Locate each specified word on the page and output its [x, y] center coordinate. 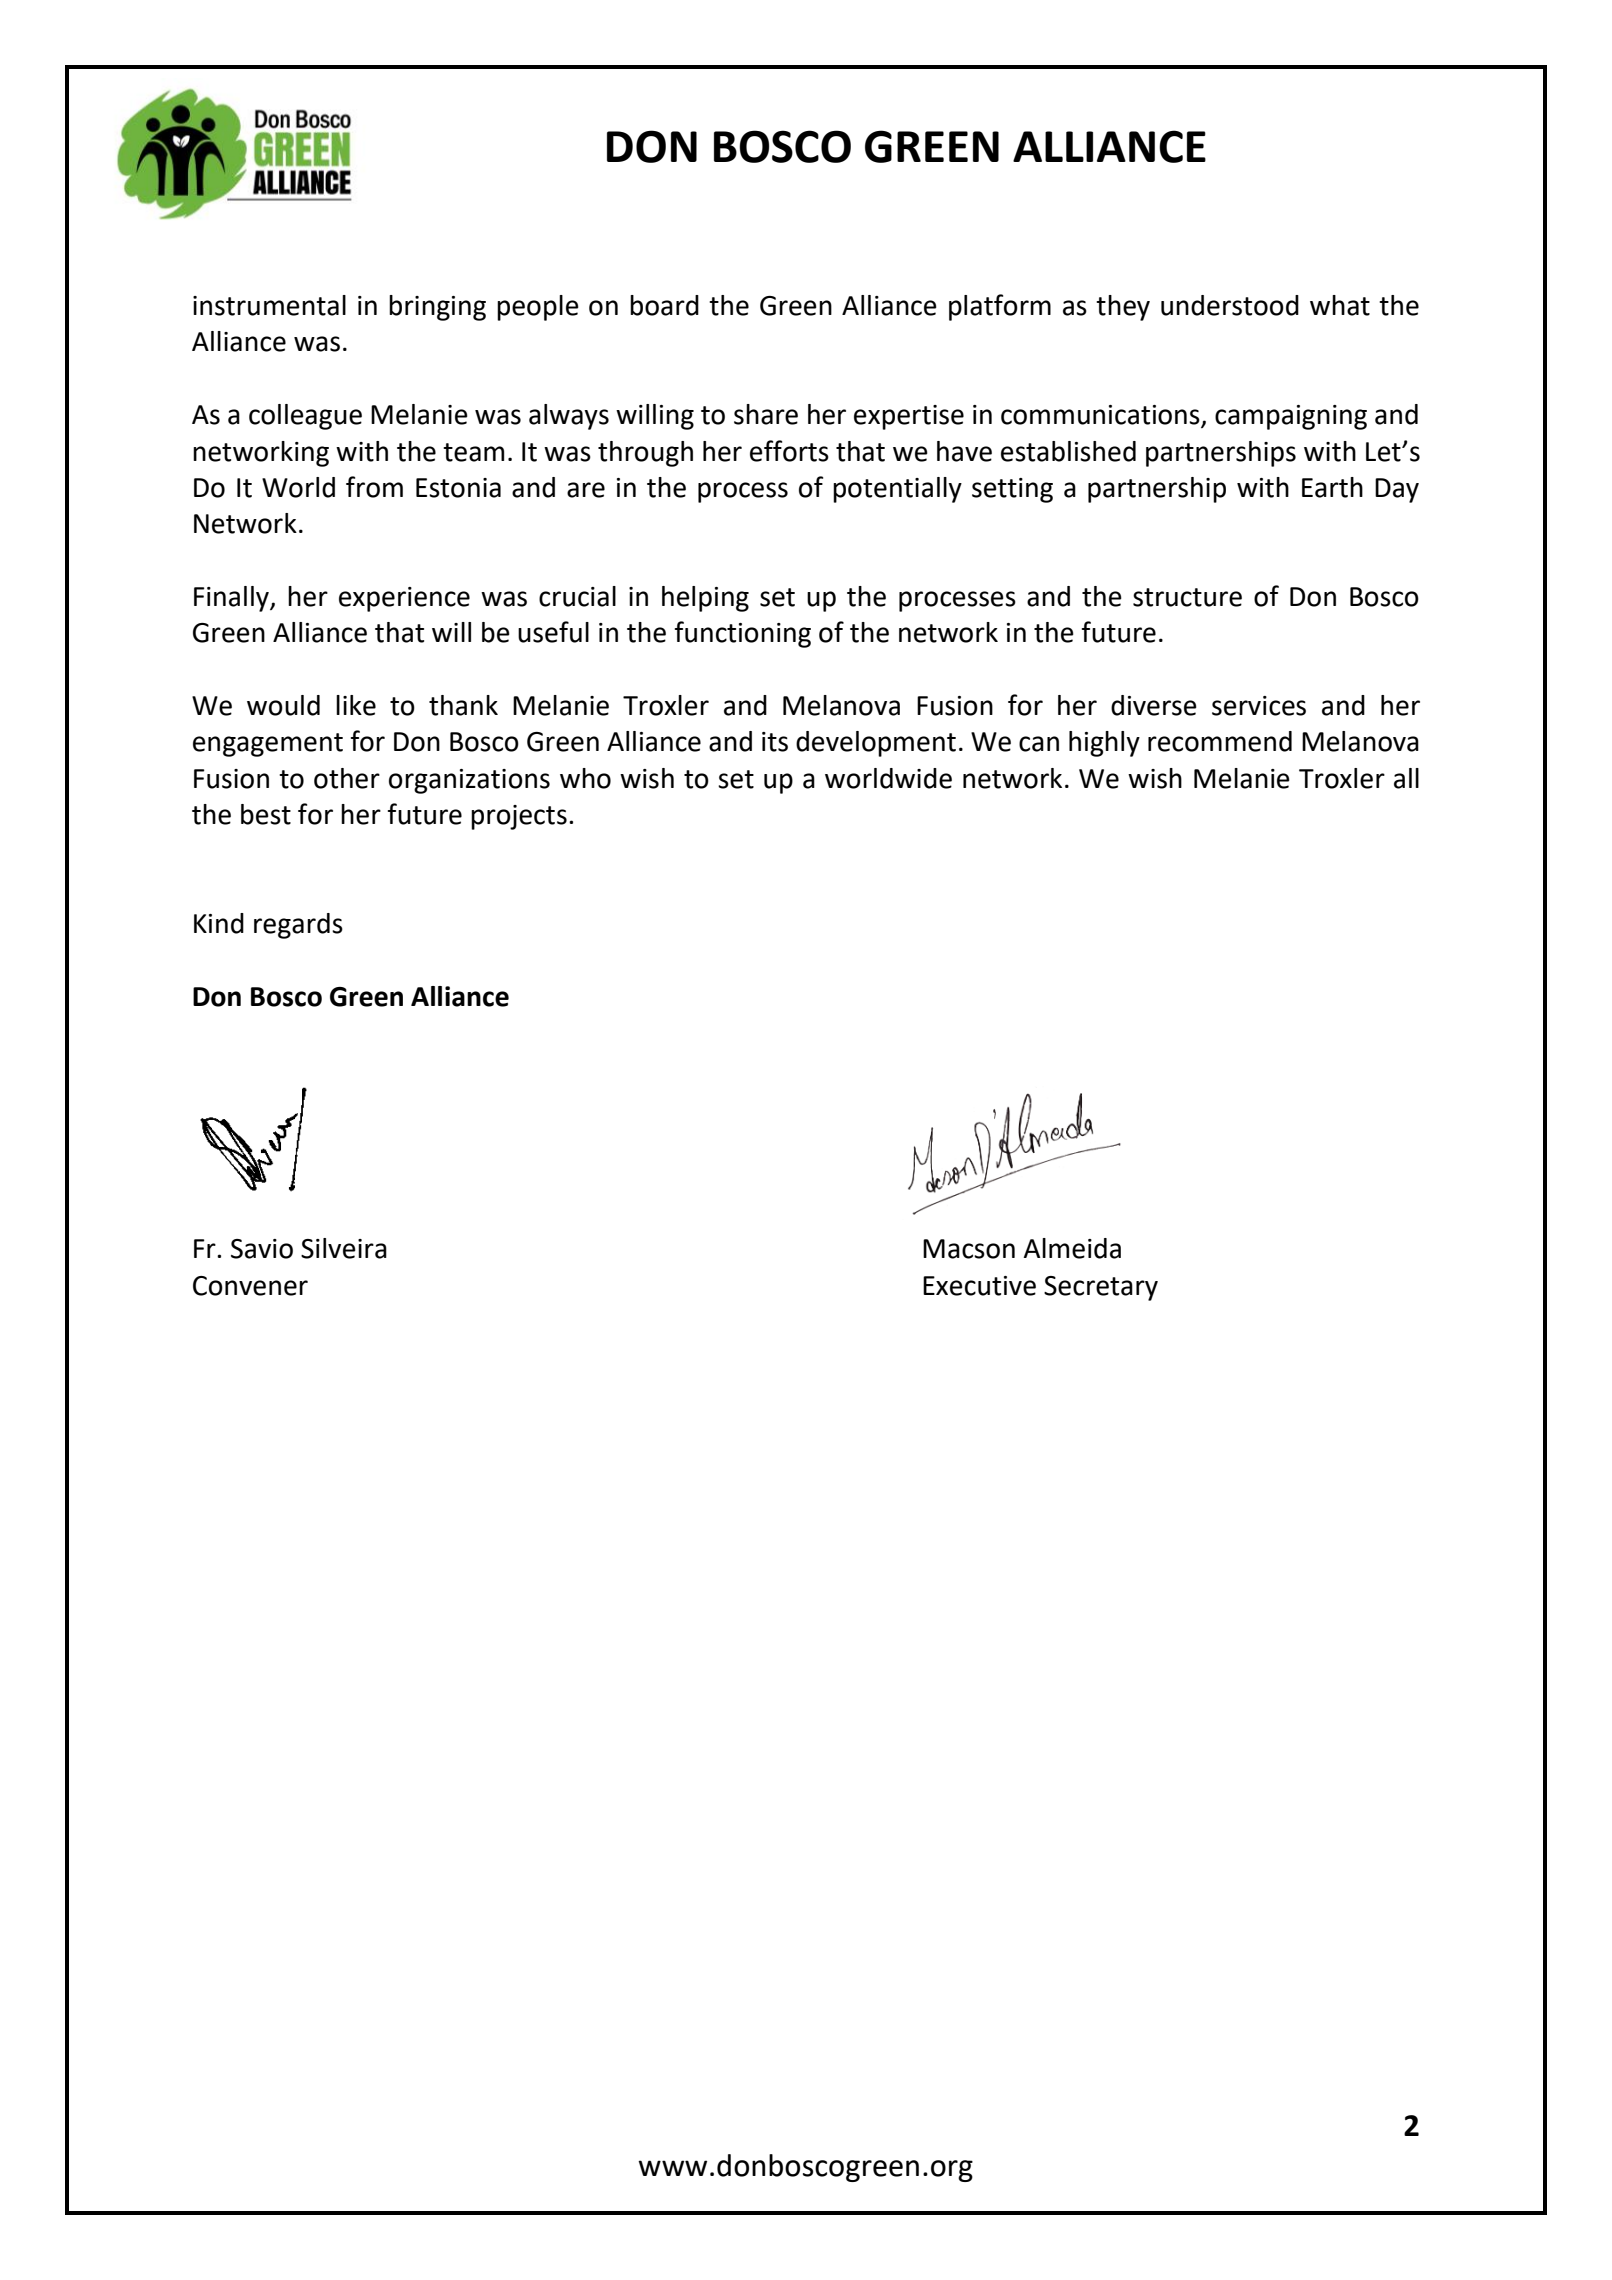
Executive [979, 1286]
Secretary [1101, 1288]
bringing [437, 308]
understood [1230, 305]
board [664, 305]
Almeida [1072, 1248]
